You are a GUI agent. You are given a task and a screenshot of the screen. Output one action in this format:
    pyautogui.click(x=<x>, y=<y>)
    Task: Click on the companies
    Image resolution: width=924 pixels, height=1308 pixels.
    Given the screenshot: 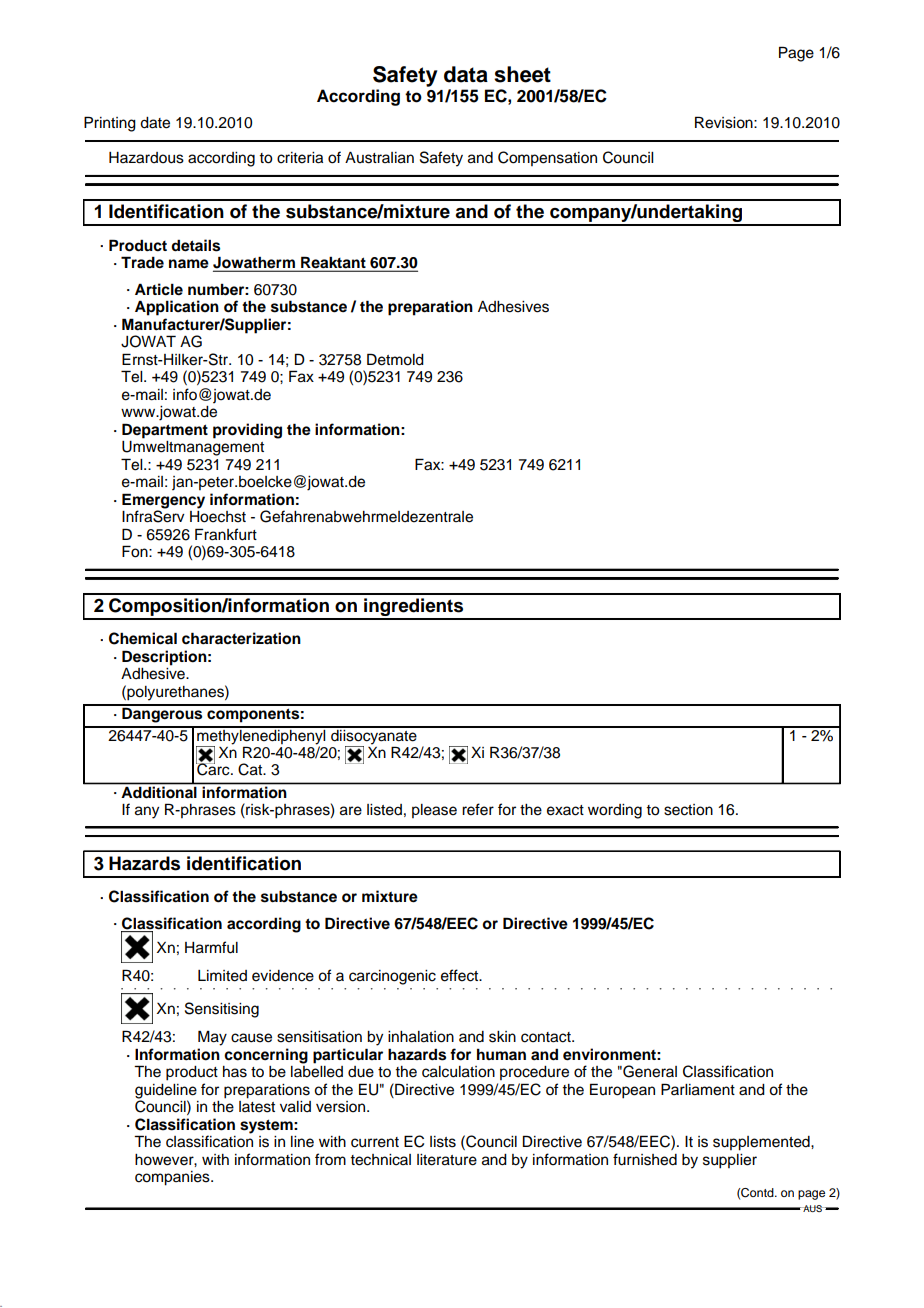 What is the action you would take?
    pyautogui.click(x=173, y=1178)
